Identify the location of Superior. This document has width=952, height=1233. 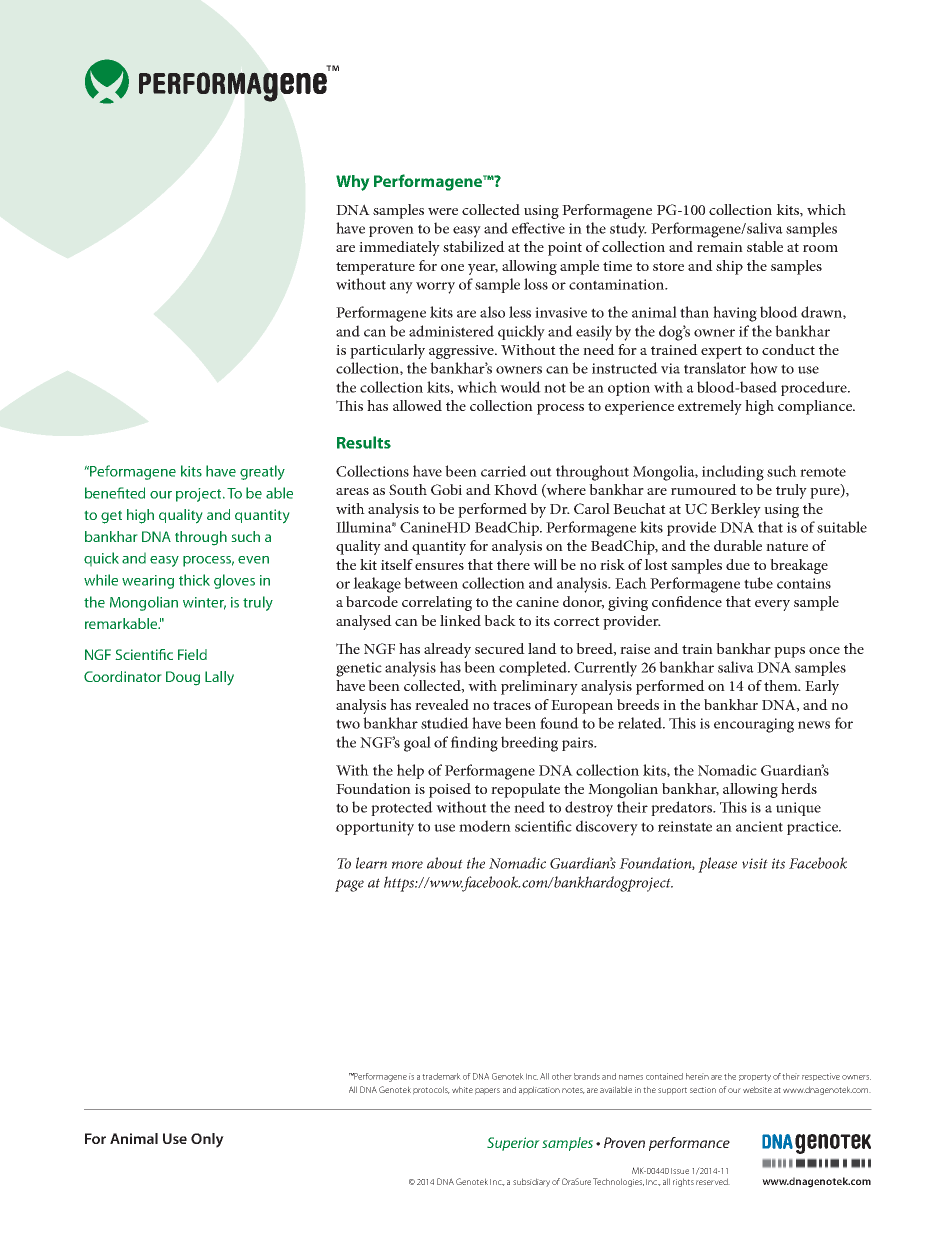
(513, 1144).
